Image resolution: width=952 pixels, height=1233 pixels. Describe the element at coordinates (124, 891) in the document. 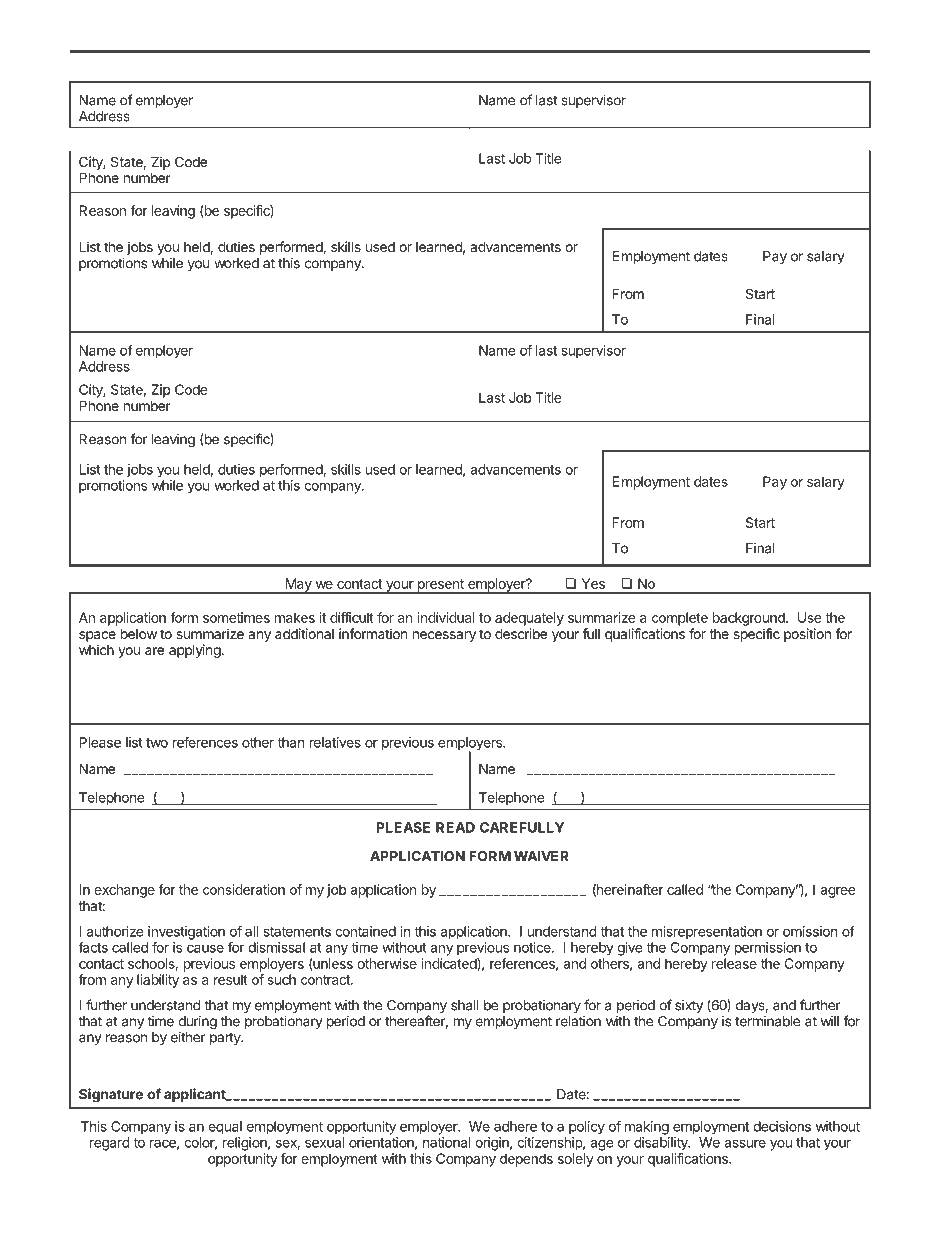

I see `exchange` at that location.
